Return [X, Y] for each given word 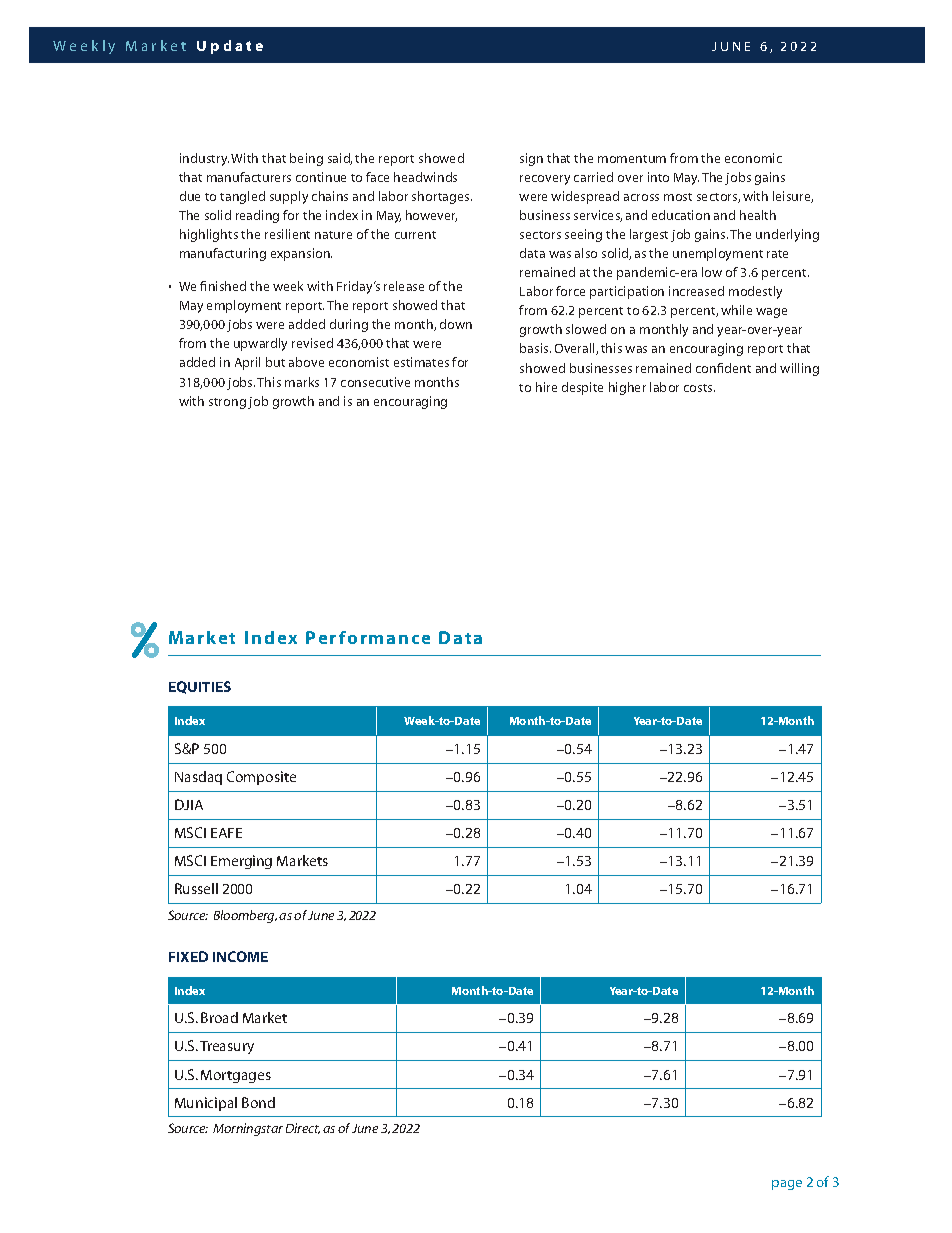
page [787, 1185]
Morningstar [248, 1129]
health [758, 215]
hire [546, 387]
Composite [261, 778]
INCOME [240, 956]
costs [699, 388]
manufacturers [249, 177]
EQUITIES [200, 687]
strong [227, 403]
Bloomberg [245, 916]
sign [531, 159]
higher [627, 388]
